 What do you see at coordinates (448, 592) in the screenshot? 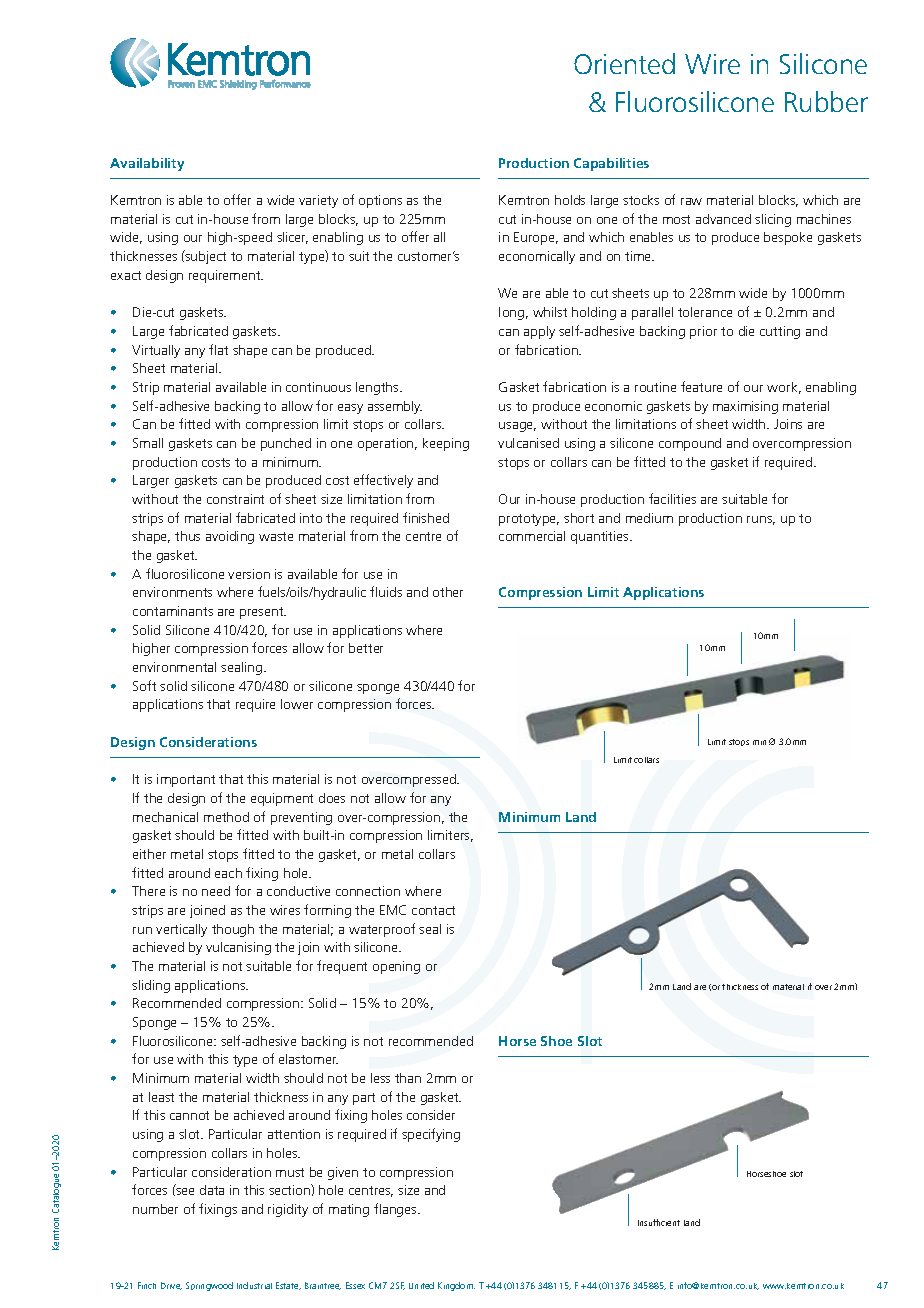
I see `other` at bounding box center [448, 592].
